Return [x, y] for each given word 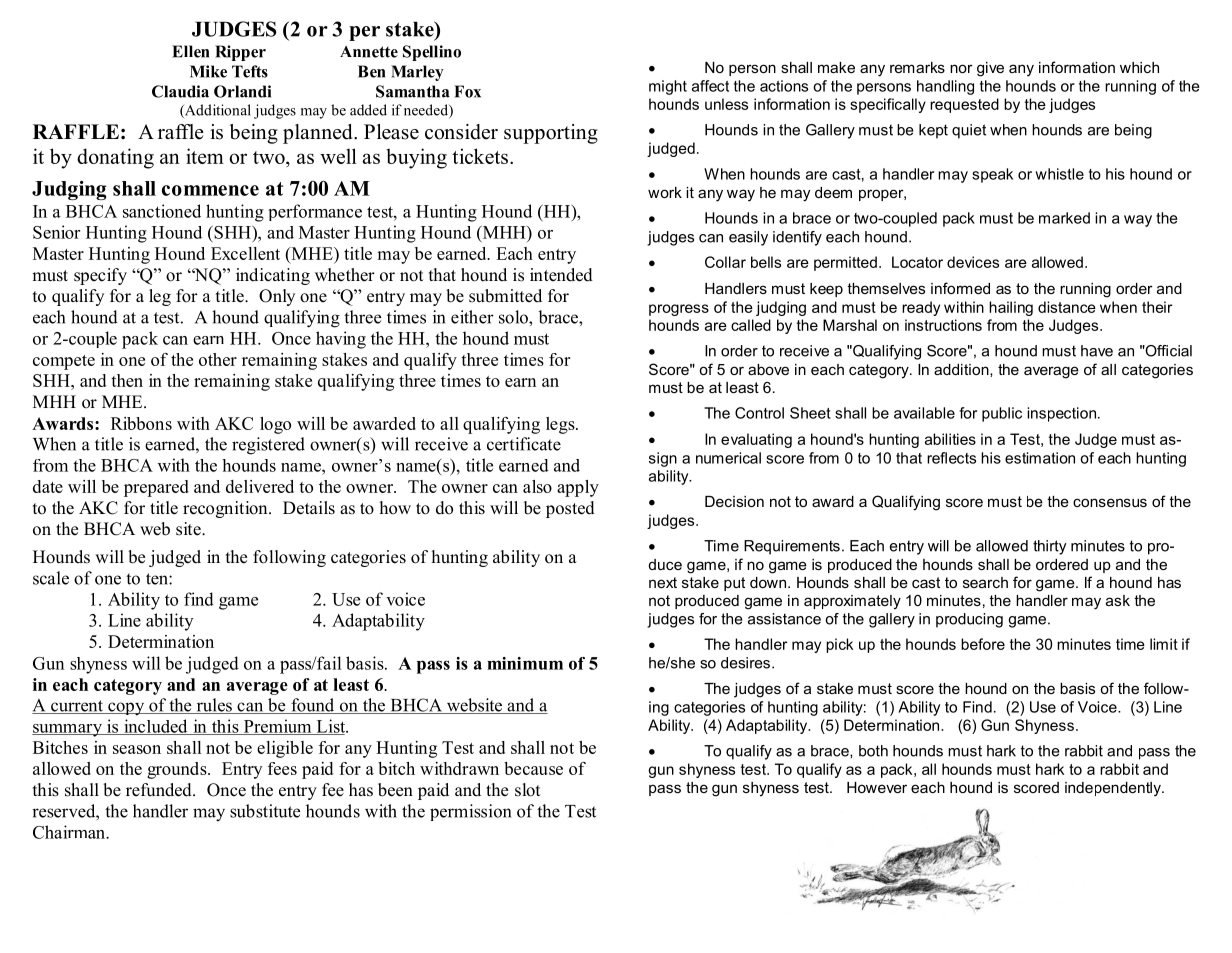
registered [268, 446]
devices [973, 262]
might [668, 87]
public [1002, 414]
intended [561, 275]
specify [100, 276]
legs [561, 425]
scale [51, 578]
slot [527, 790]
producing [969, 620]
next [663, 582]
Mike [208, 71]
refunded [160, 790]
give [990, 69]
